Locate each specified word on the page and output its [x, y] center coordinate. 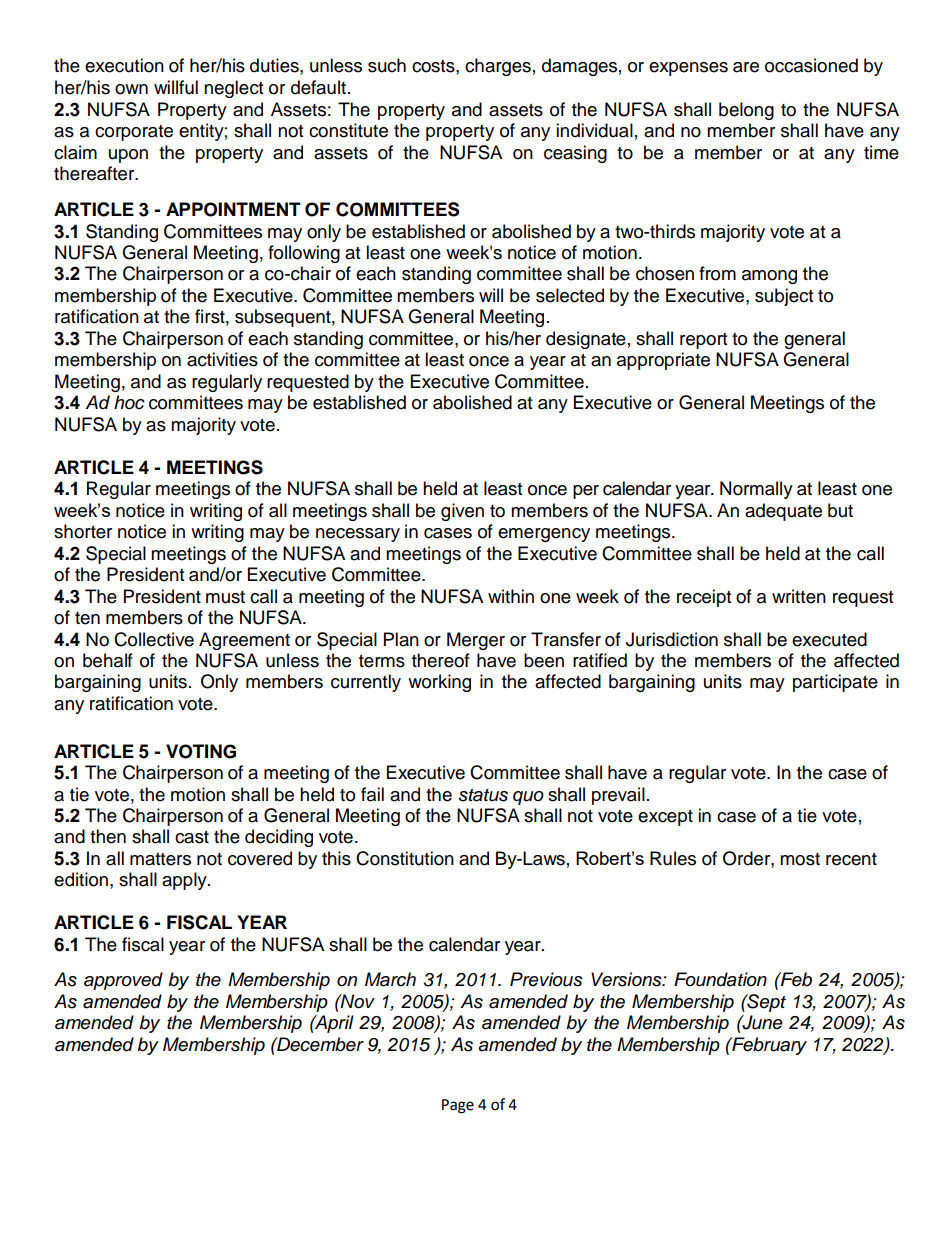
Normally [756, 490]
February [768, 1046]
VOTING [201, 751]
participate [835, 683]
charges [498, 67]
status [483, 795]
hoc [129, 402]
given [462, 512]
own [131, 89]
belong [746, 111]
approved [123, 981]
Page [458, 1106]
